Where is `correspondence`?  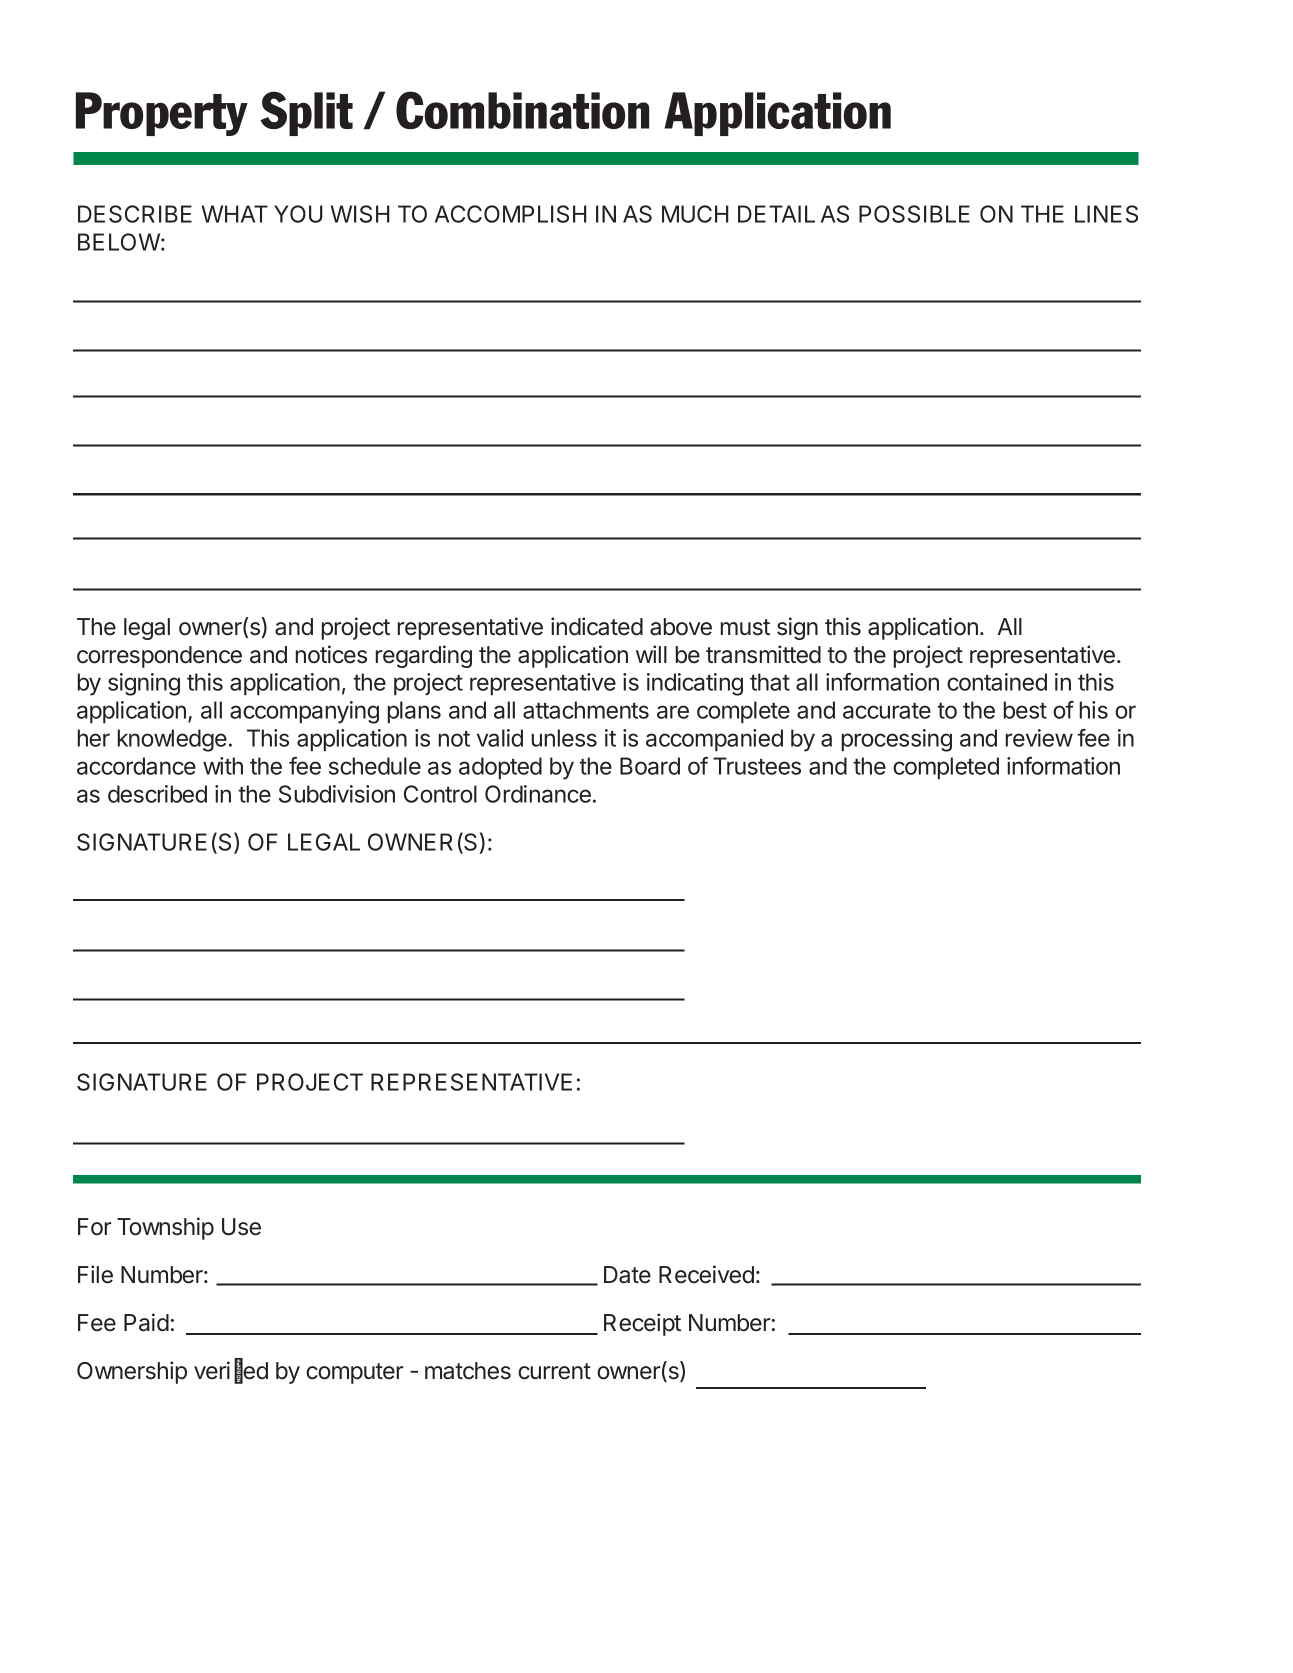
correspondence is located at coordinates (159, 657).
